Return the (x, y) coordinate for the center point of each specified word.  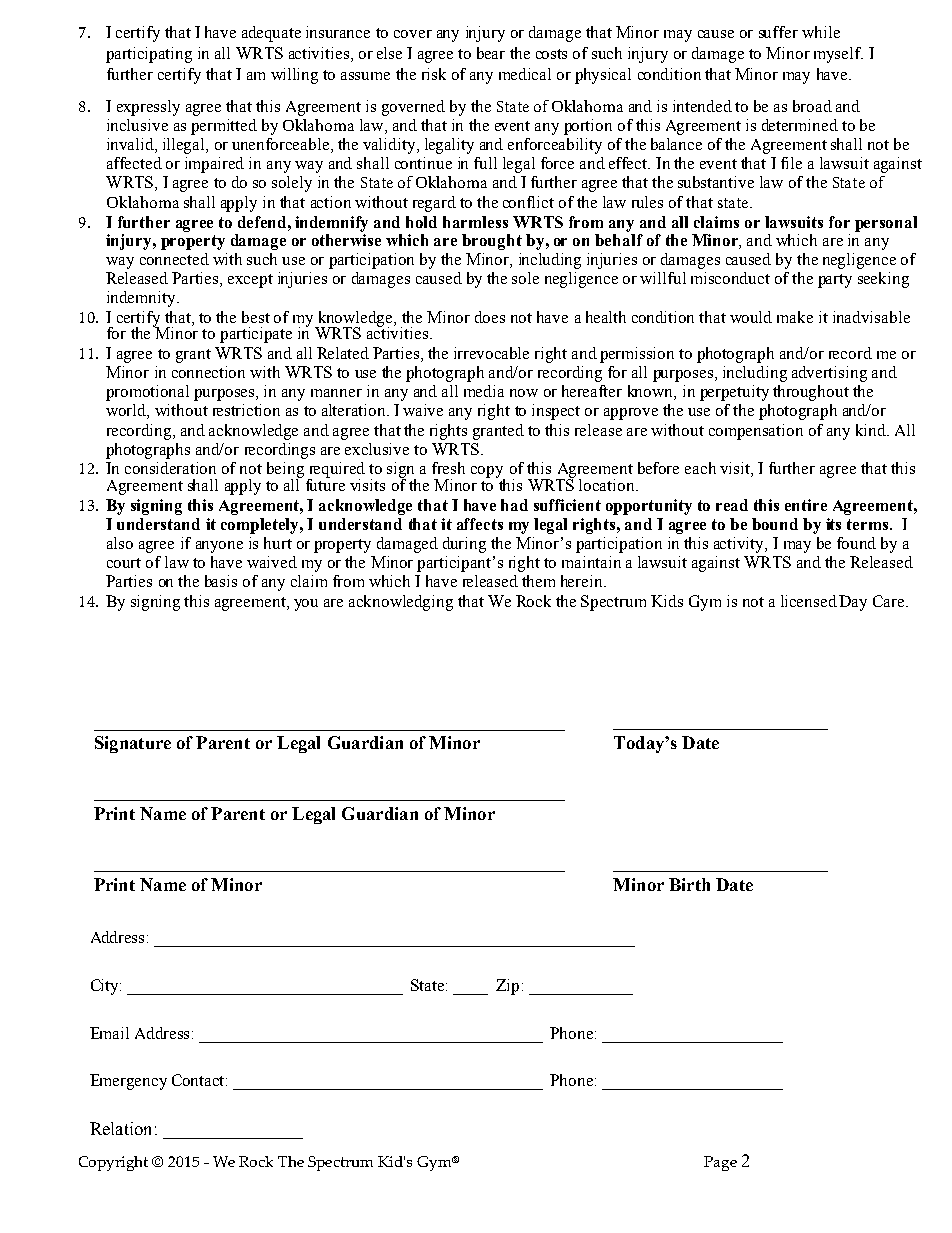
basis (221, 581)
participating (149, 55)
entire (806, 505)
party (835, 281)
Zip (507, 987)
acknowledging (401, 603)
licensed (809, 601)
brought (492, 242)
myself (838, 55)
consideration (170, 468)
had (514, 505)
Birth (689, 884)
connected (174, 259)
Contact (199, 1080)
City (106, 987)
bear (491, 53)
